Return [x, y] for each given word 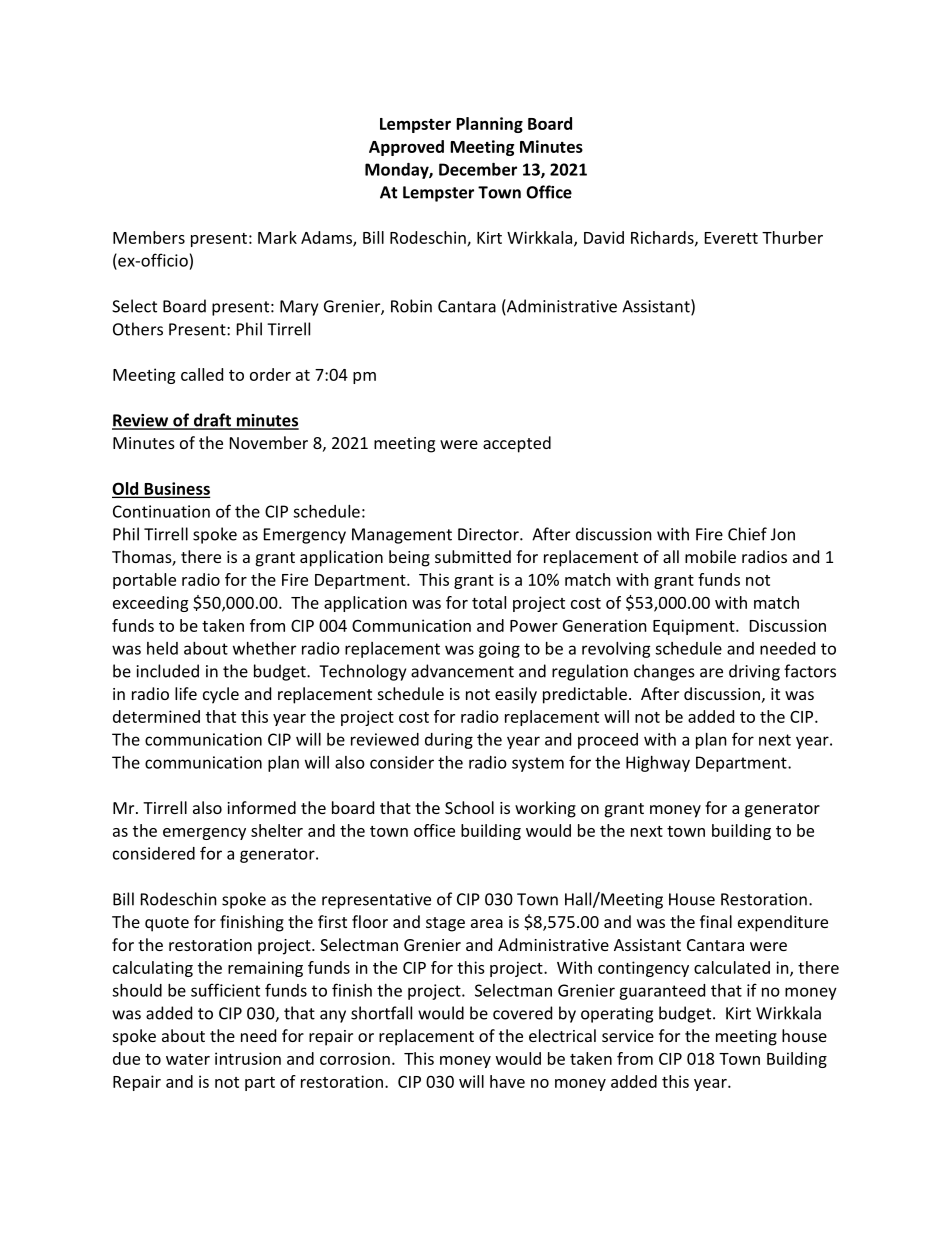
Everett [731, 238]
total [489, 602]
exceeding [150, 604]
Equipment [695, 627]
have [507, 1081]
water [188, 1059]
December [478, 169]
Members [149, 237]
